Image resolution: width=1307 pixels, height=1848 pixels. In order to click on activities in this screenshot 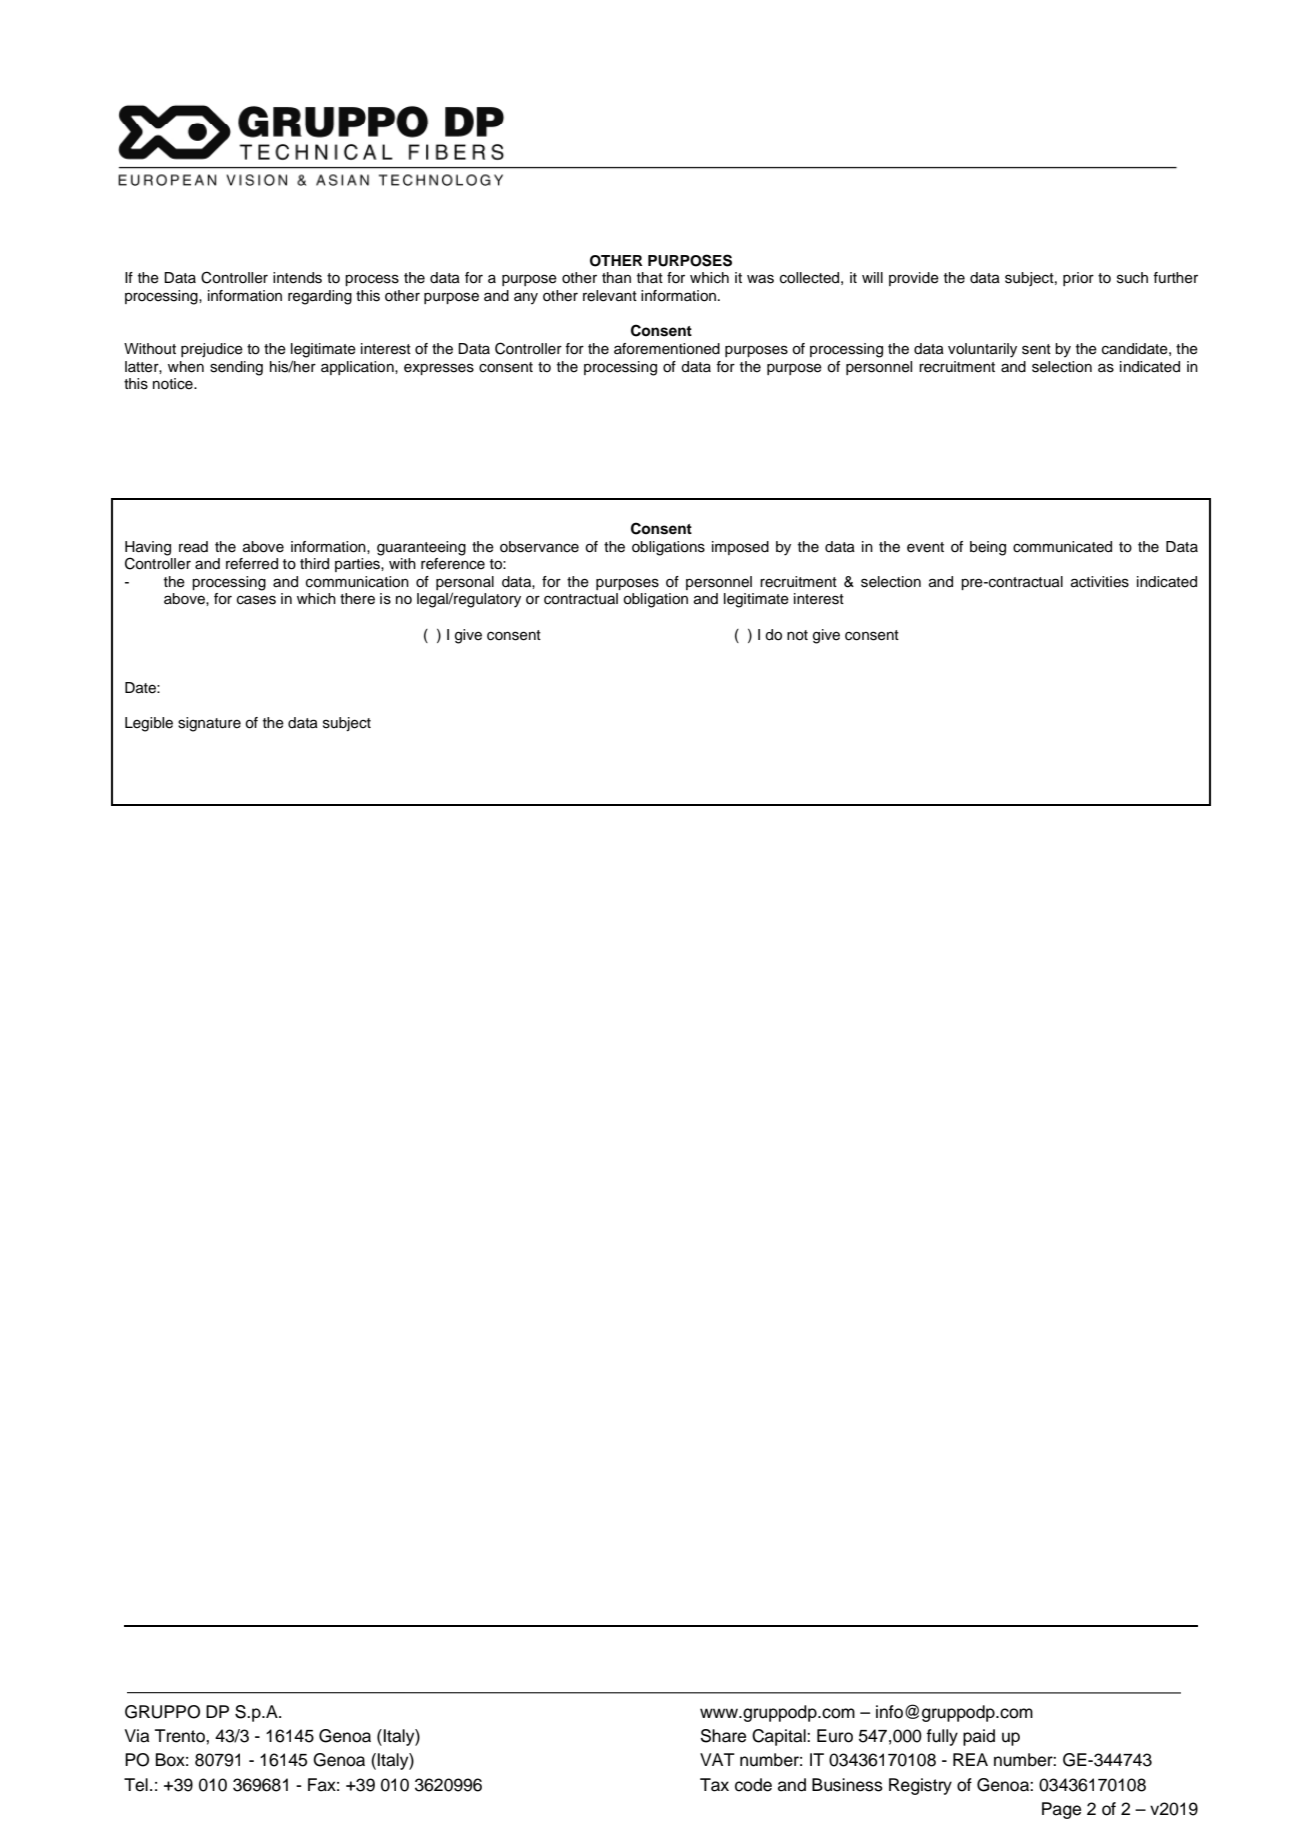, I will do `click(1100, 582)`.
